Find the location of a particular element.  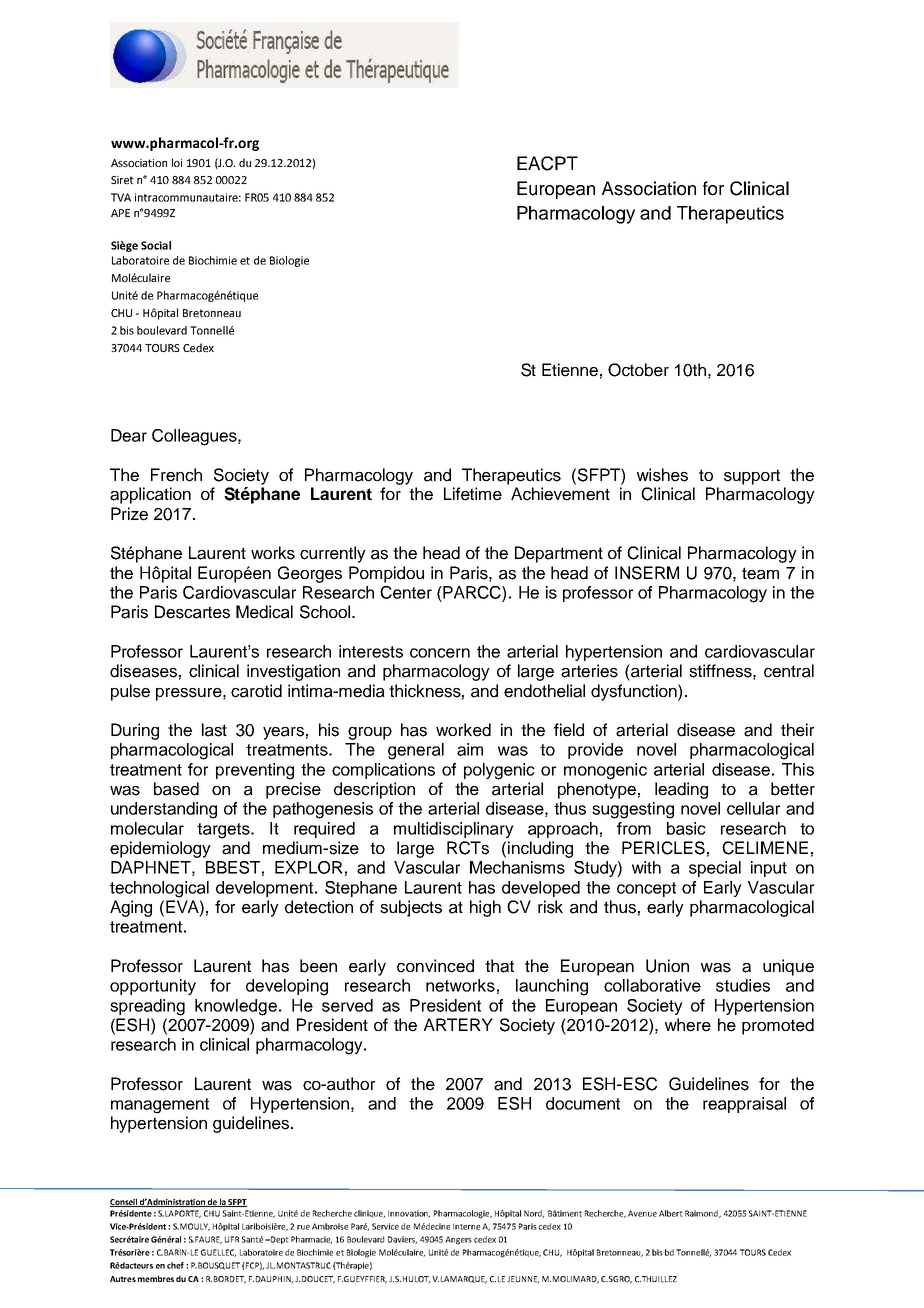

their is located at coordinates (797, 730).
